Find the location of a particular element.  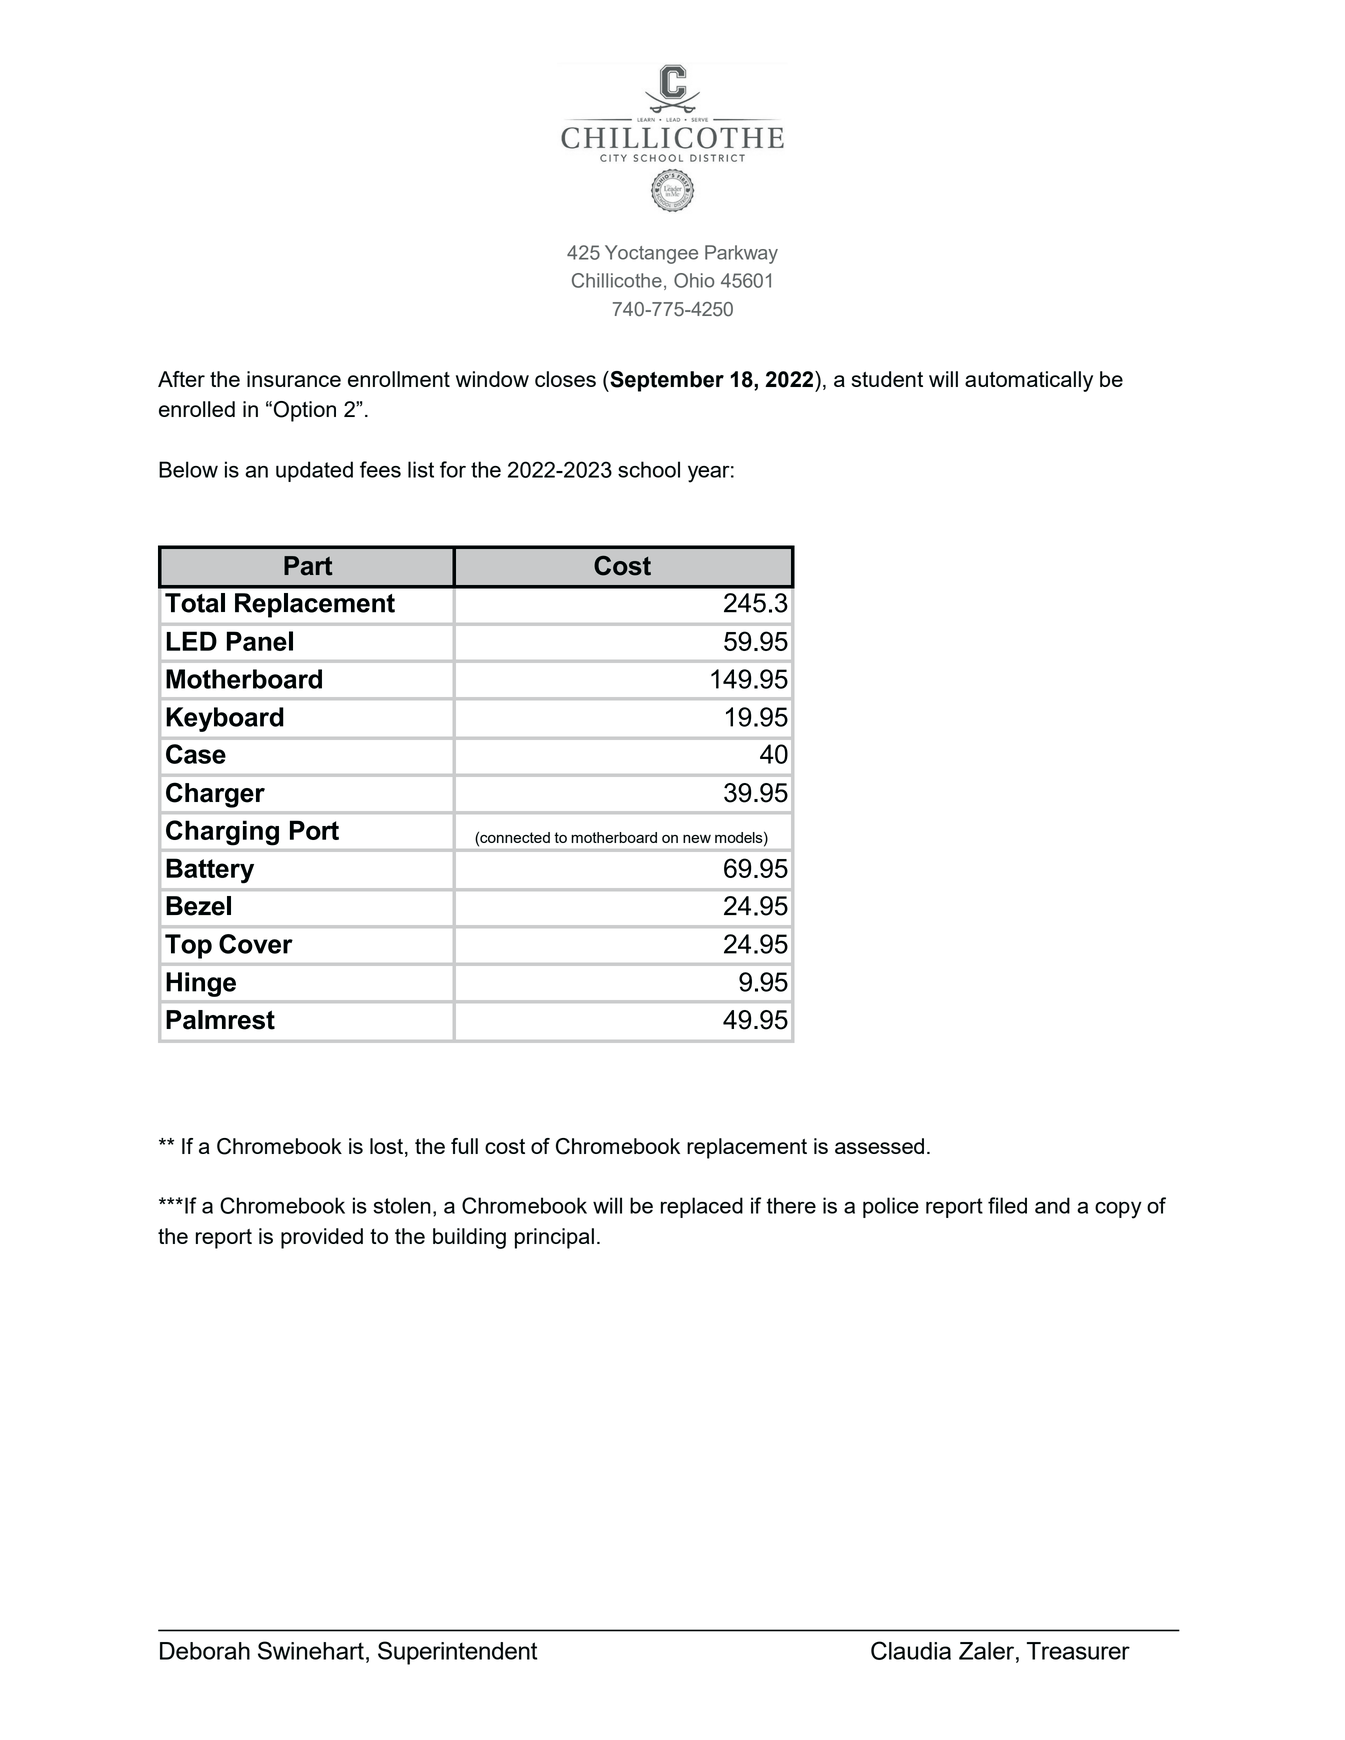

automatically is located at coordinates (1029, 381).
